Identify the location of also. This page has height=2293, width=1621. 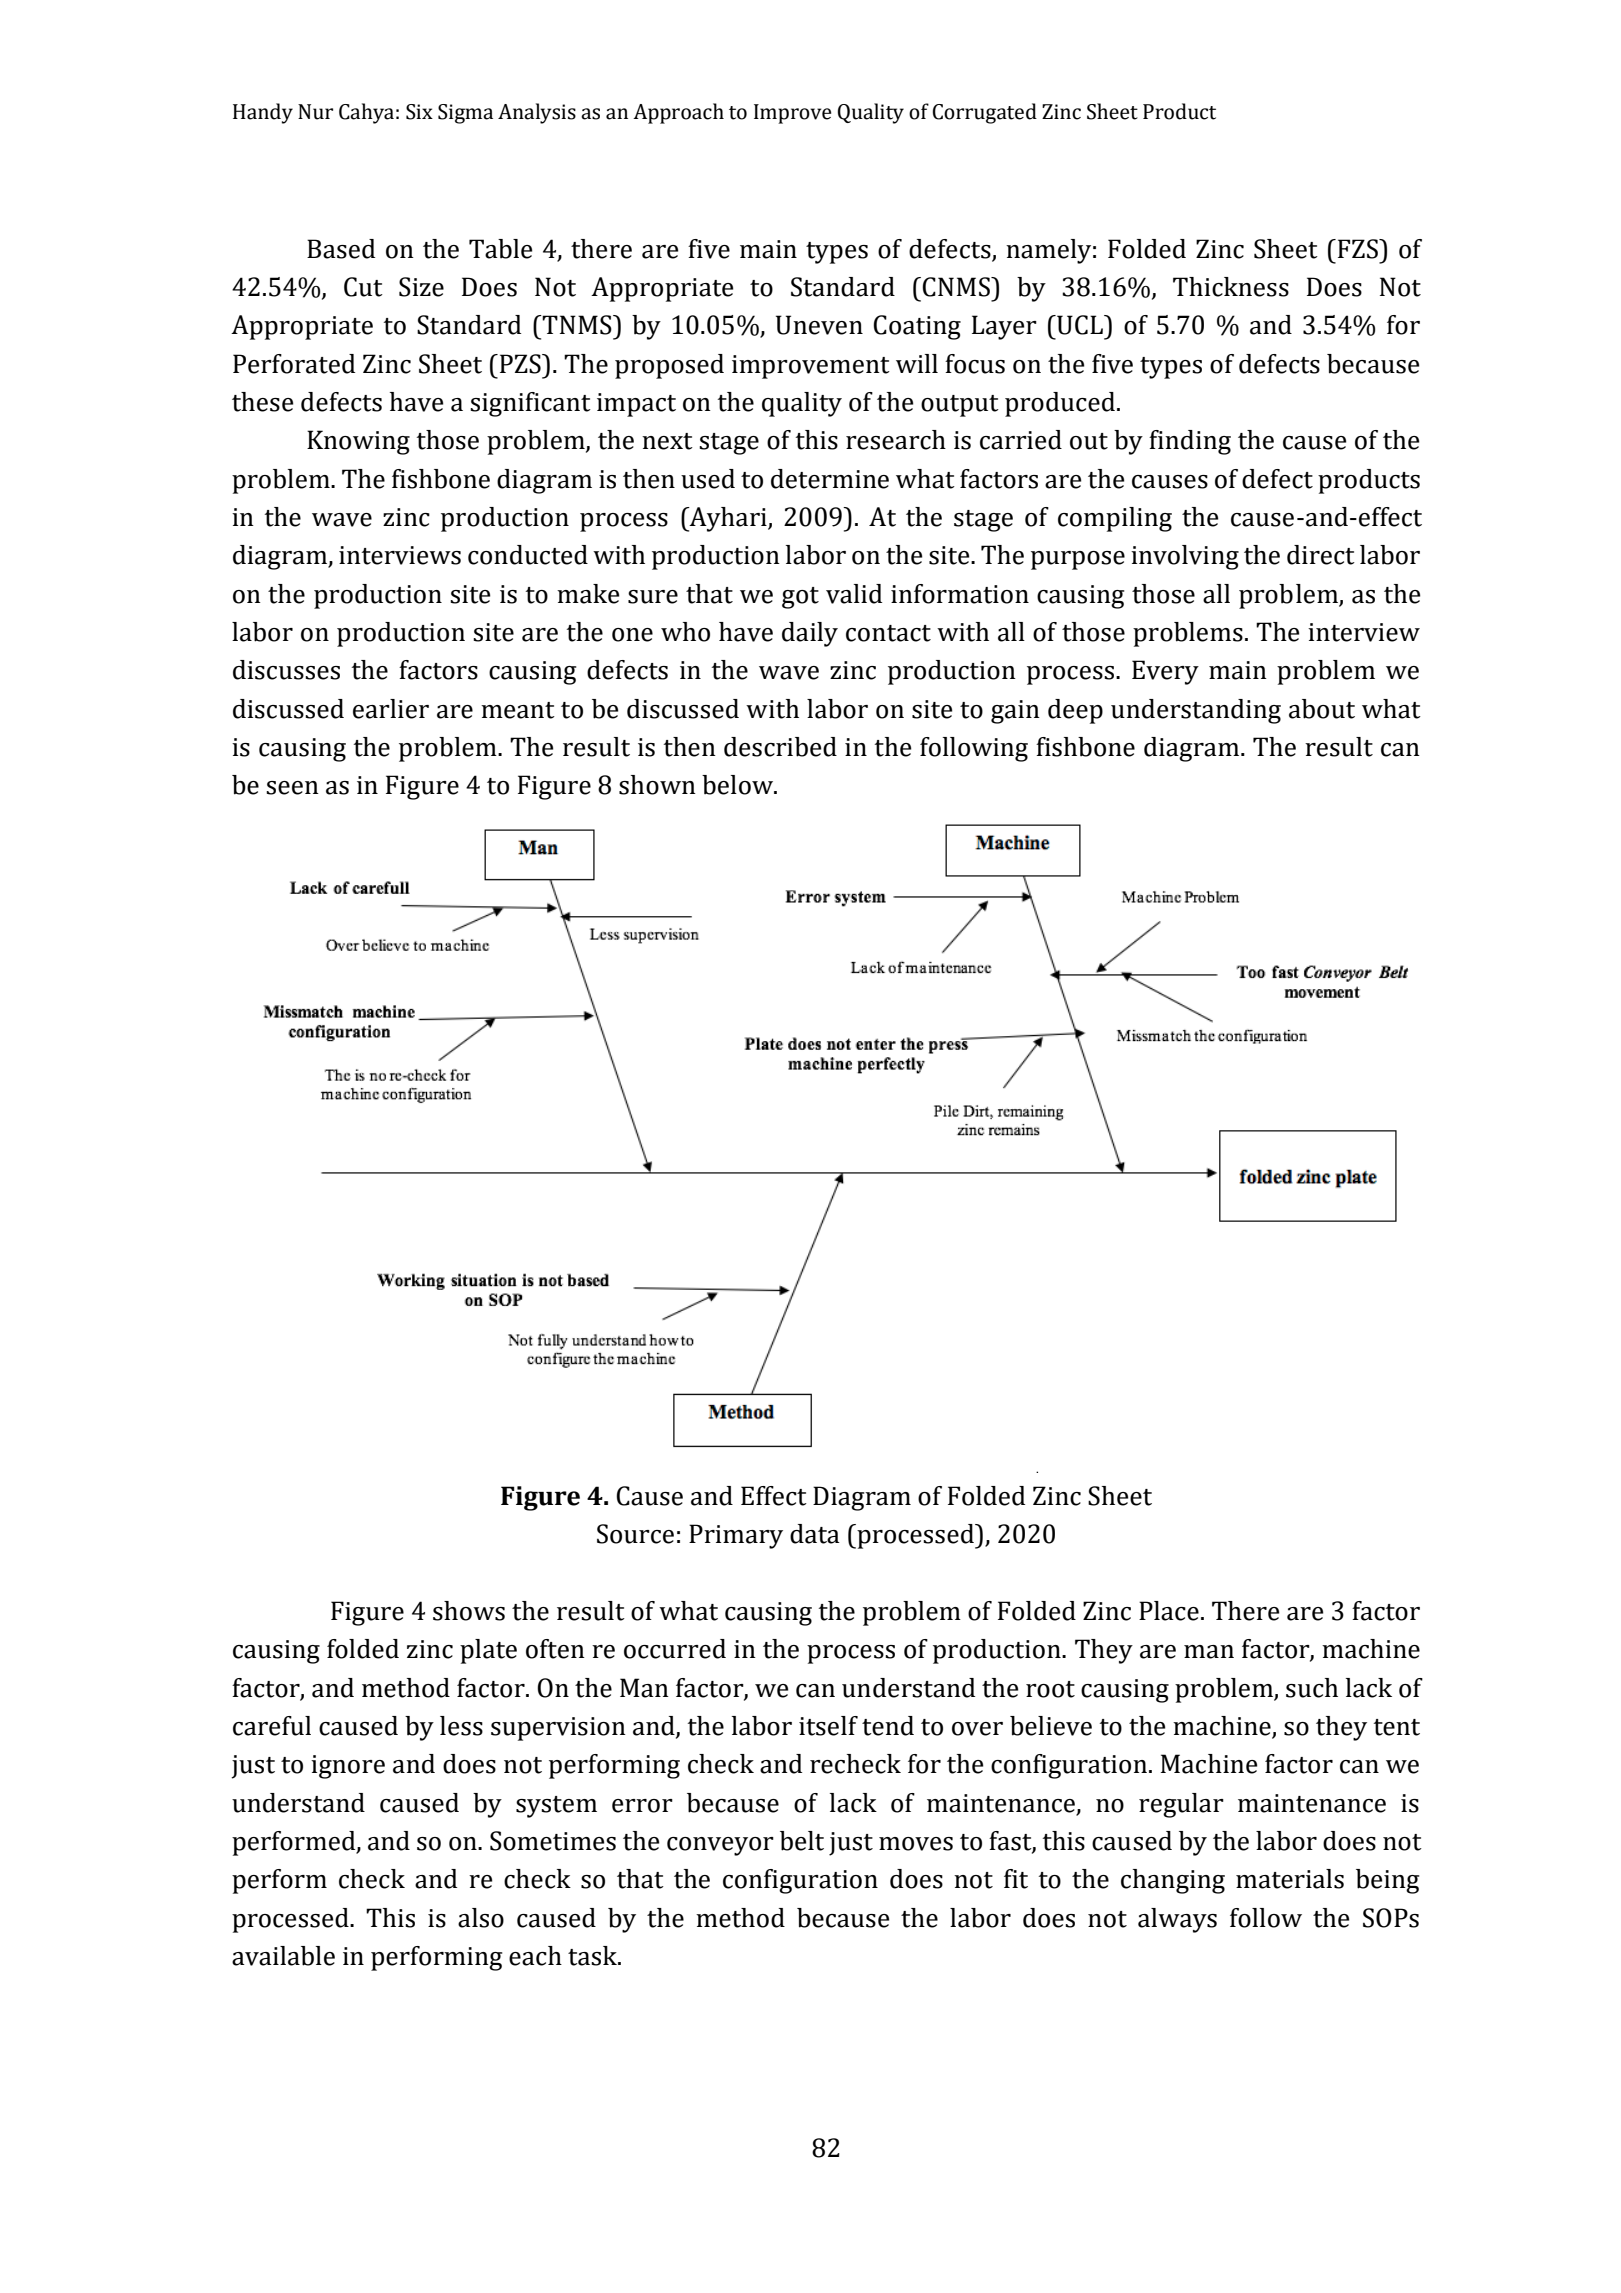
(481, 1918).
